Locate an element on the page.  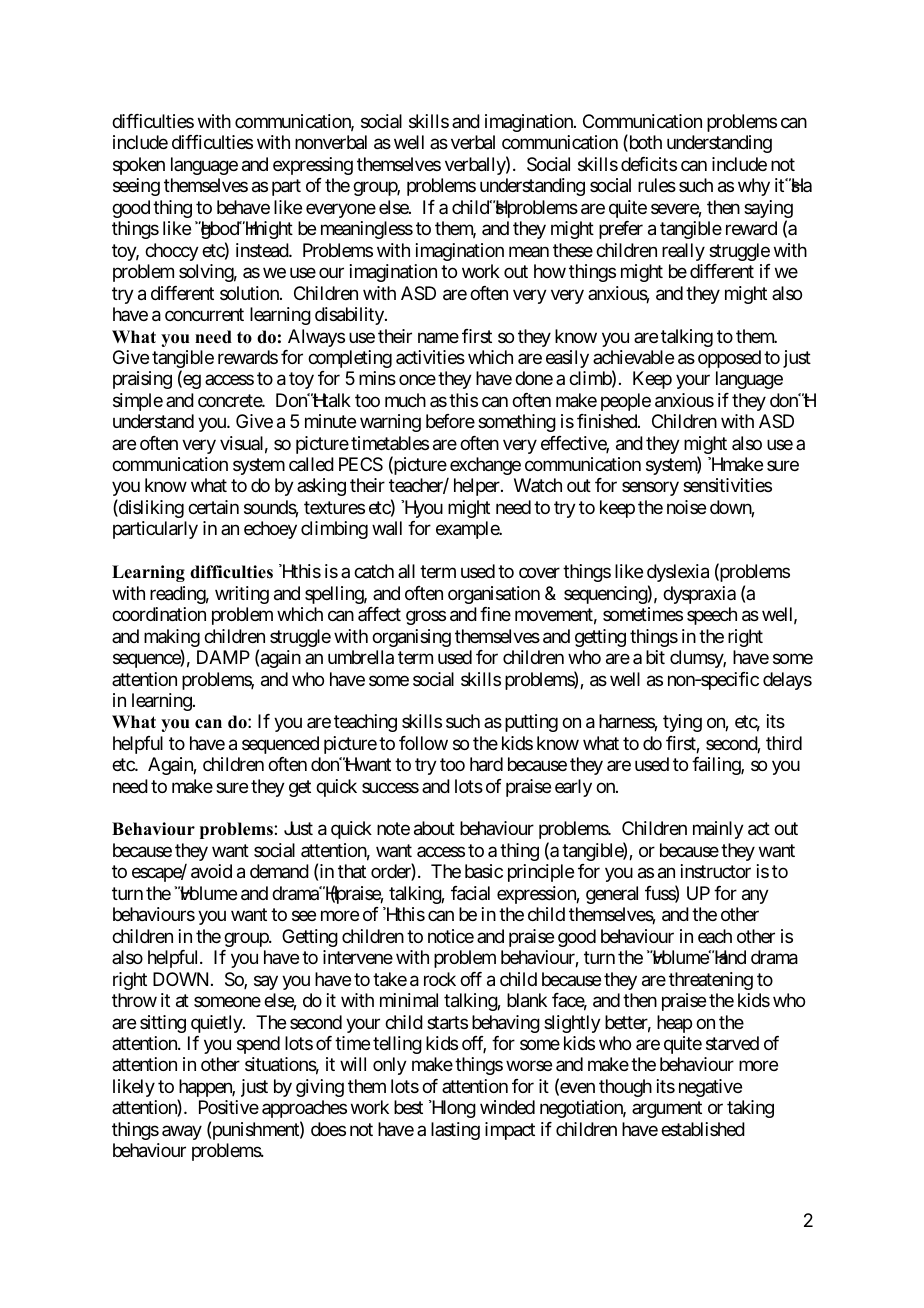
seeing is located at coordinates (136, 187).
